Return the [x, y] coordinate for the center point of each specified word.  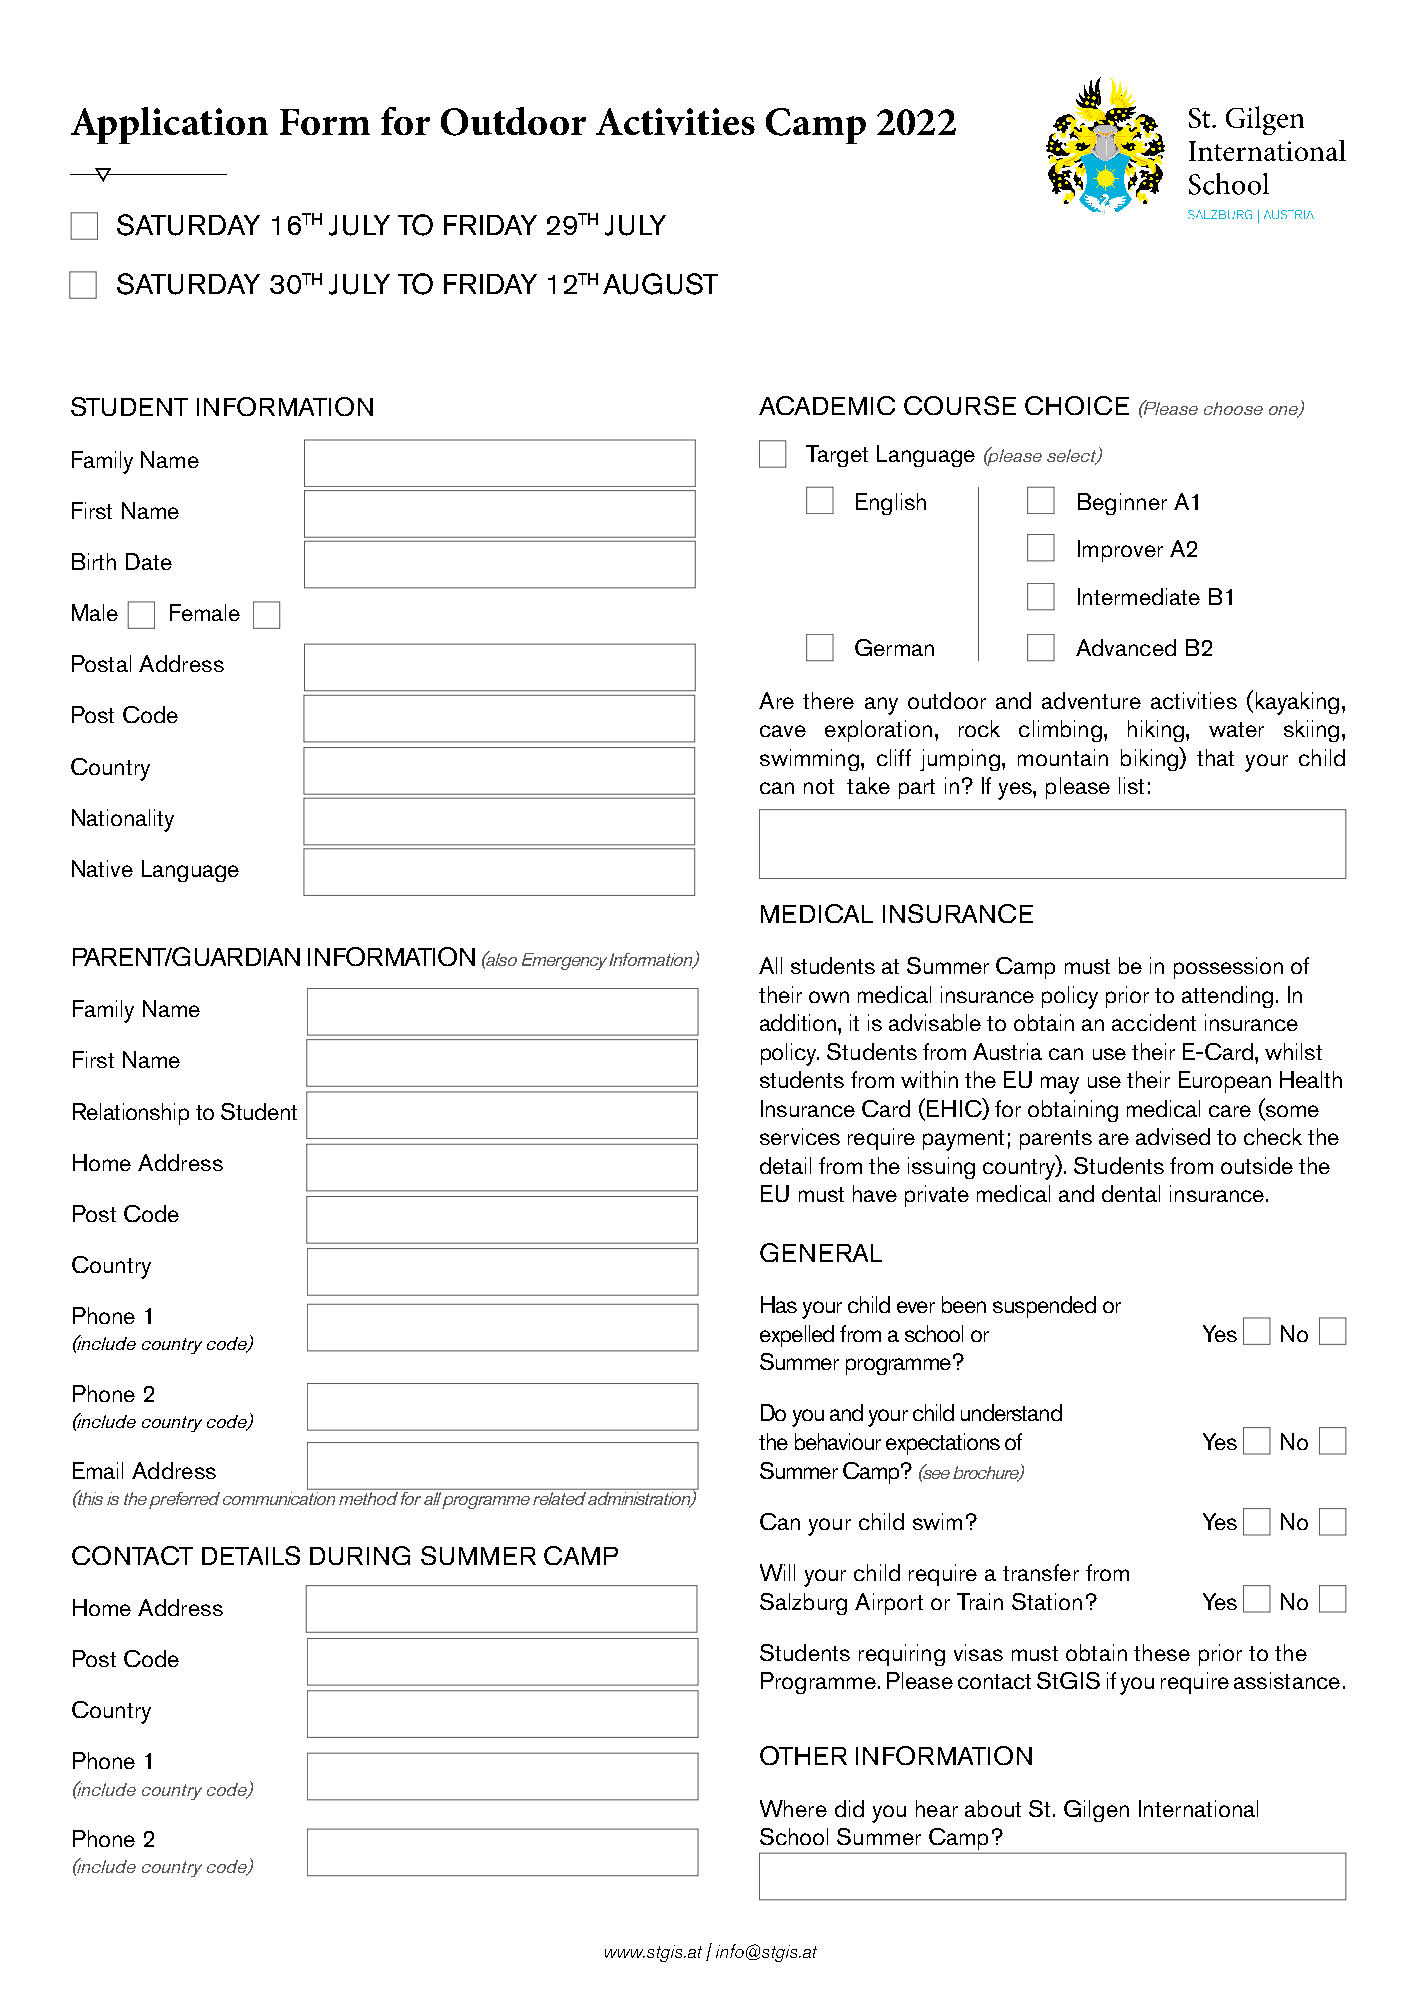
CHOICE [1077, 405]
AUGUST [660, 284]
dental [1131, 1193]
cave [783, 731]
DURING [360, 1555]
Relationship [131, 1114]
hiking [1156, 731]
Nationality [123, 820]
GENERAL [821, 1252]
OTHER [803, 1755]
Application [169, 125]
